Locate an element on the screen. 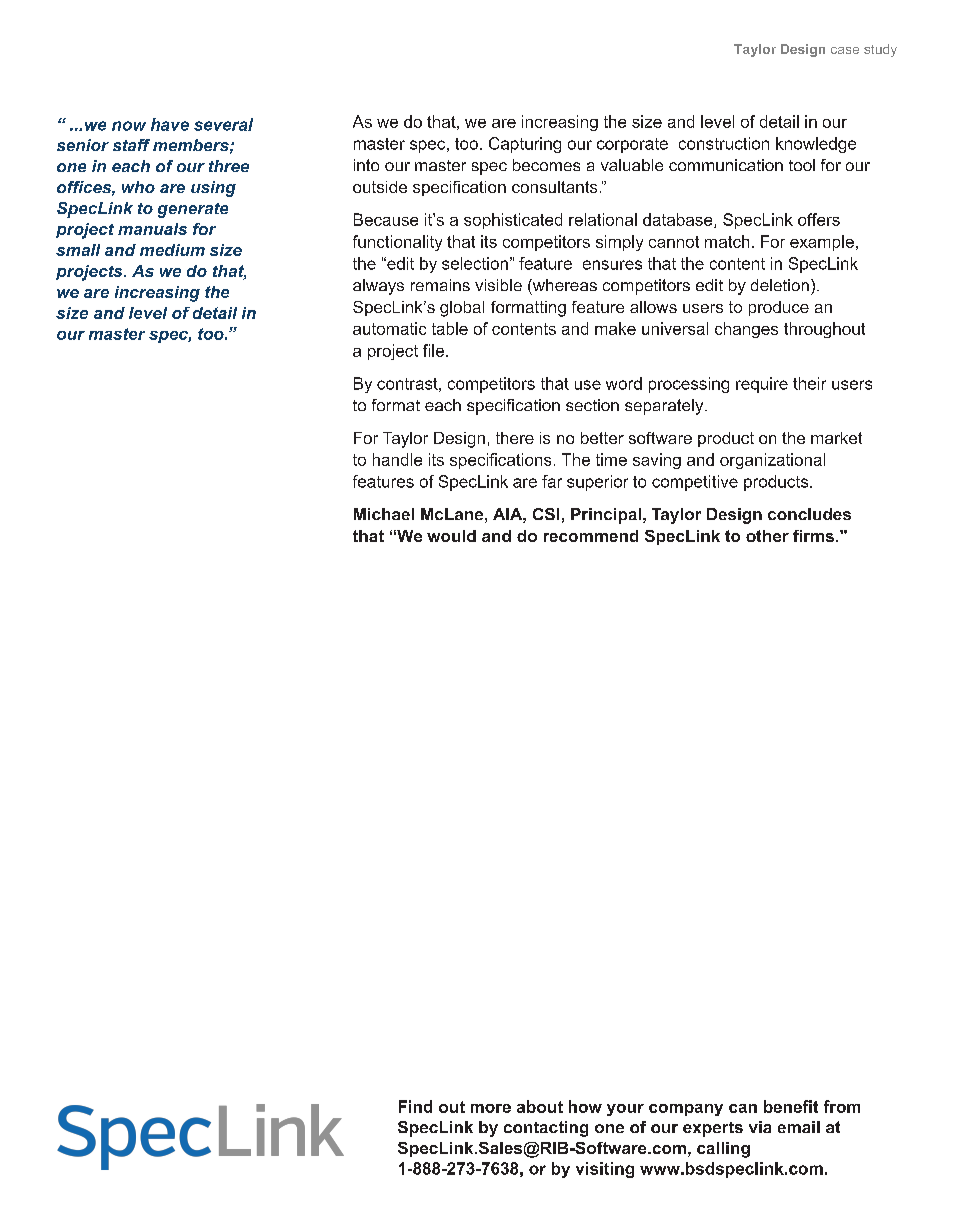 The height and width of the screenshot is (1232, 953). email is located at coordinates (799, 1127).
